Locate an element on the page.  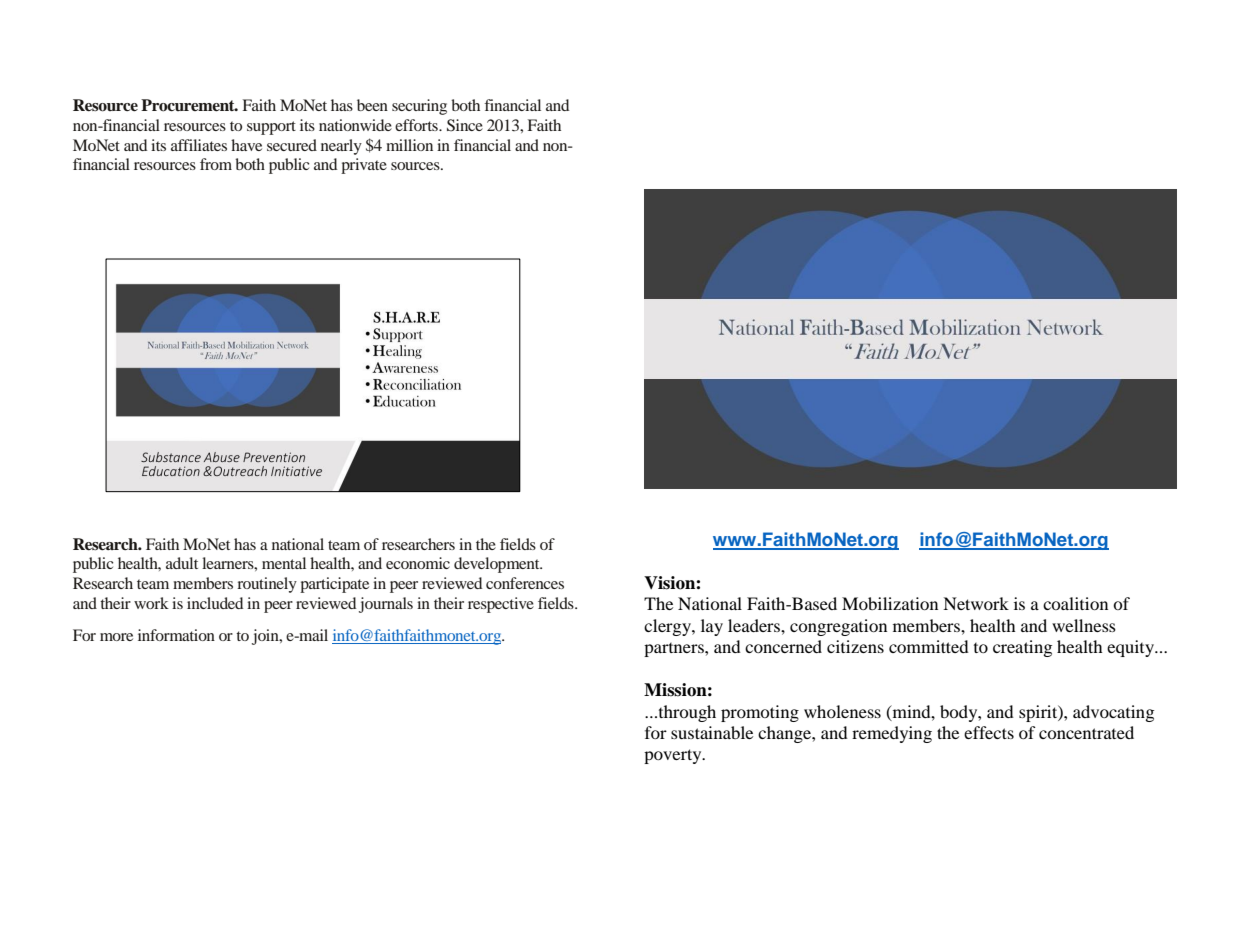
mental is located at coordinates (284, 563).
